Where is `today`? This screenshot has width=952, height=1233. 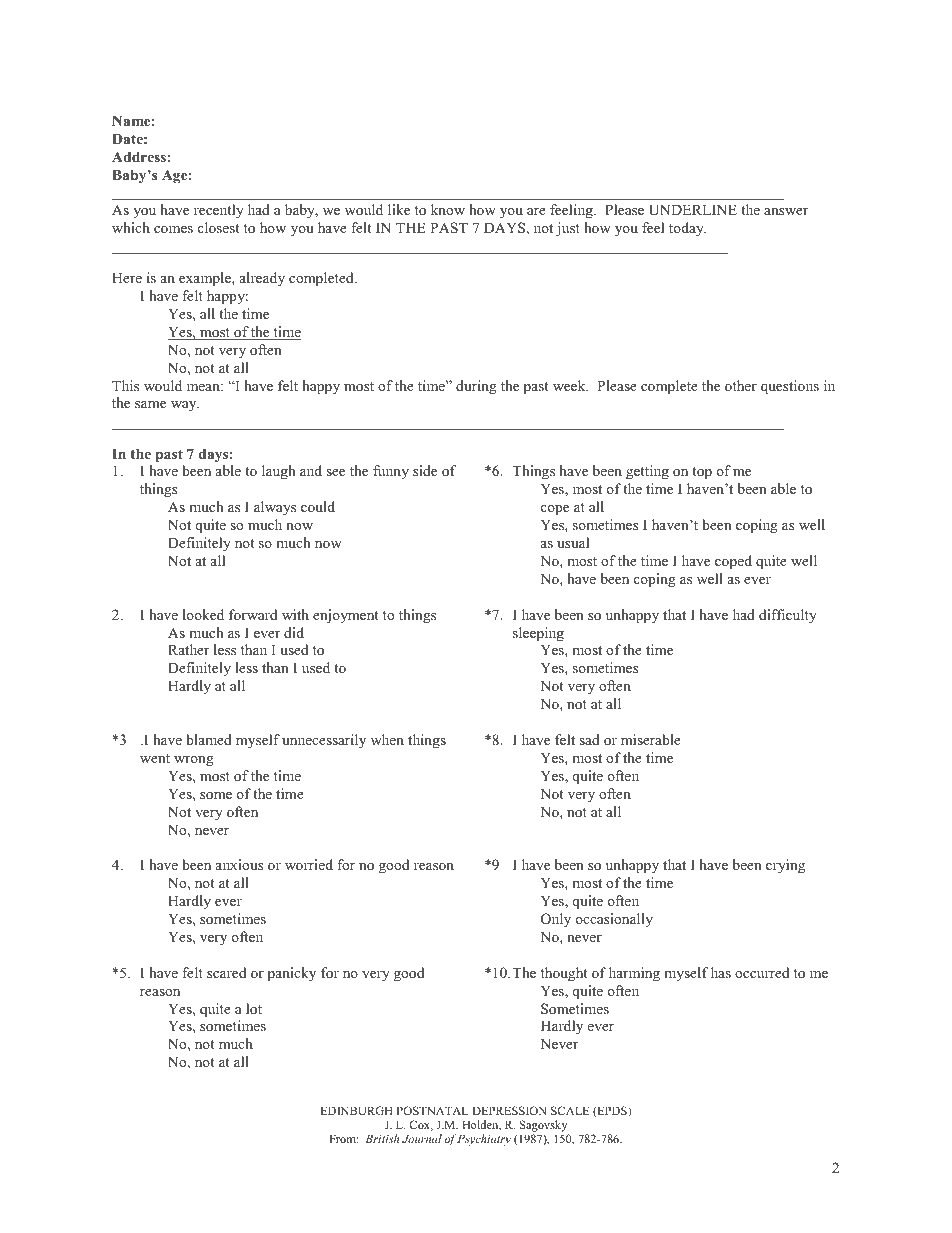 today is located at coordinates (687, 229).
